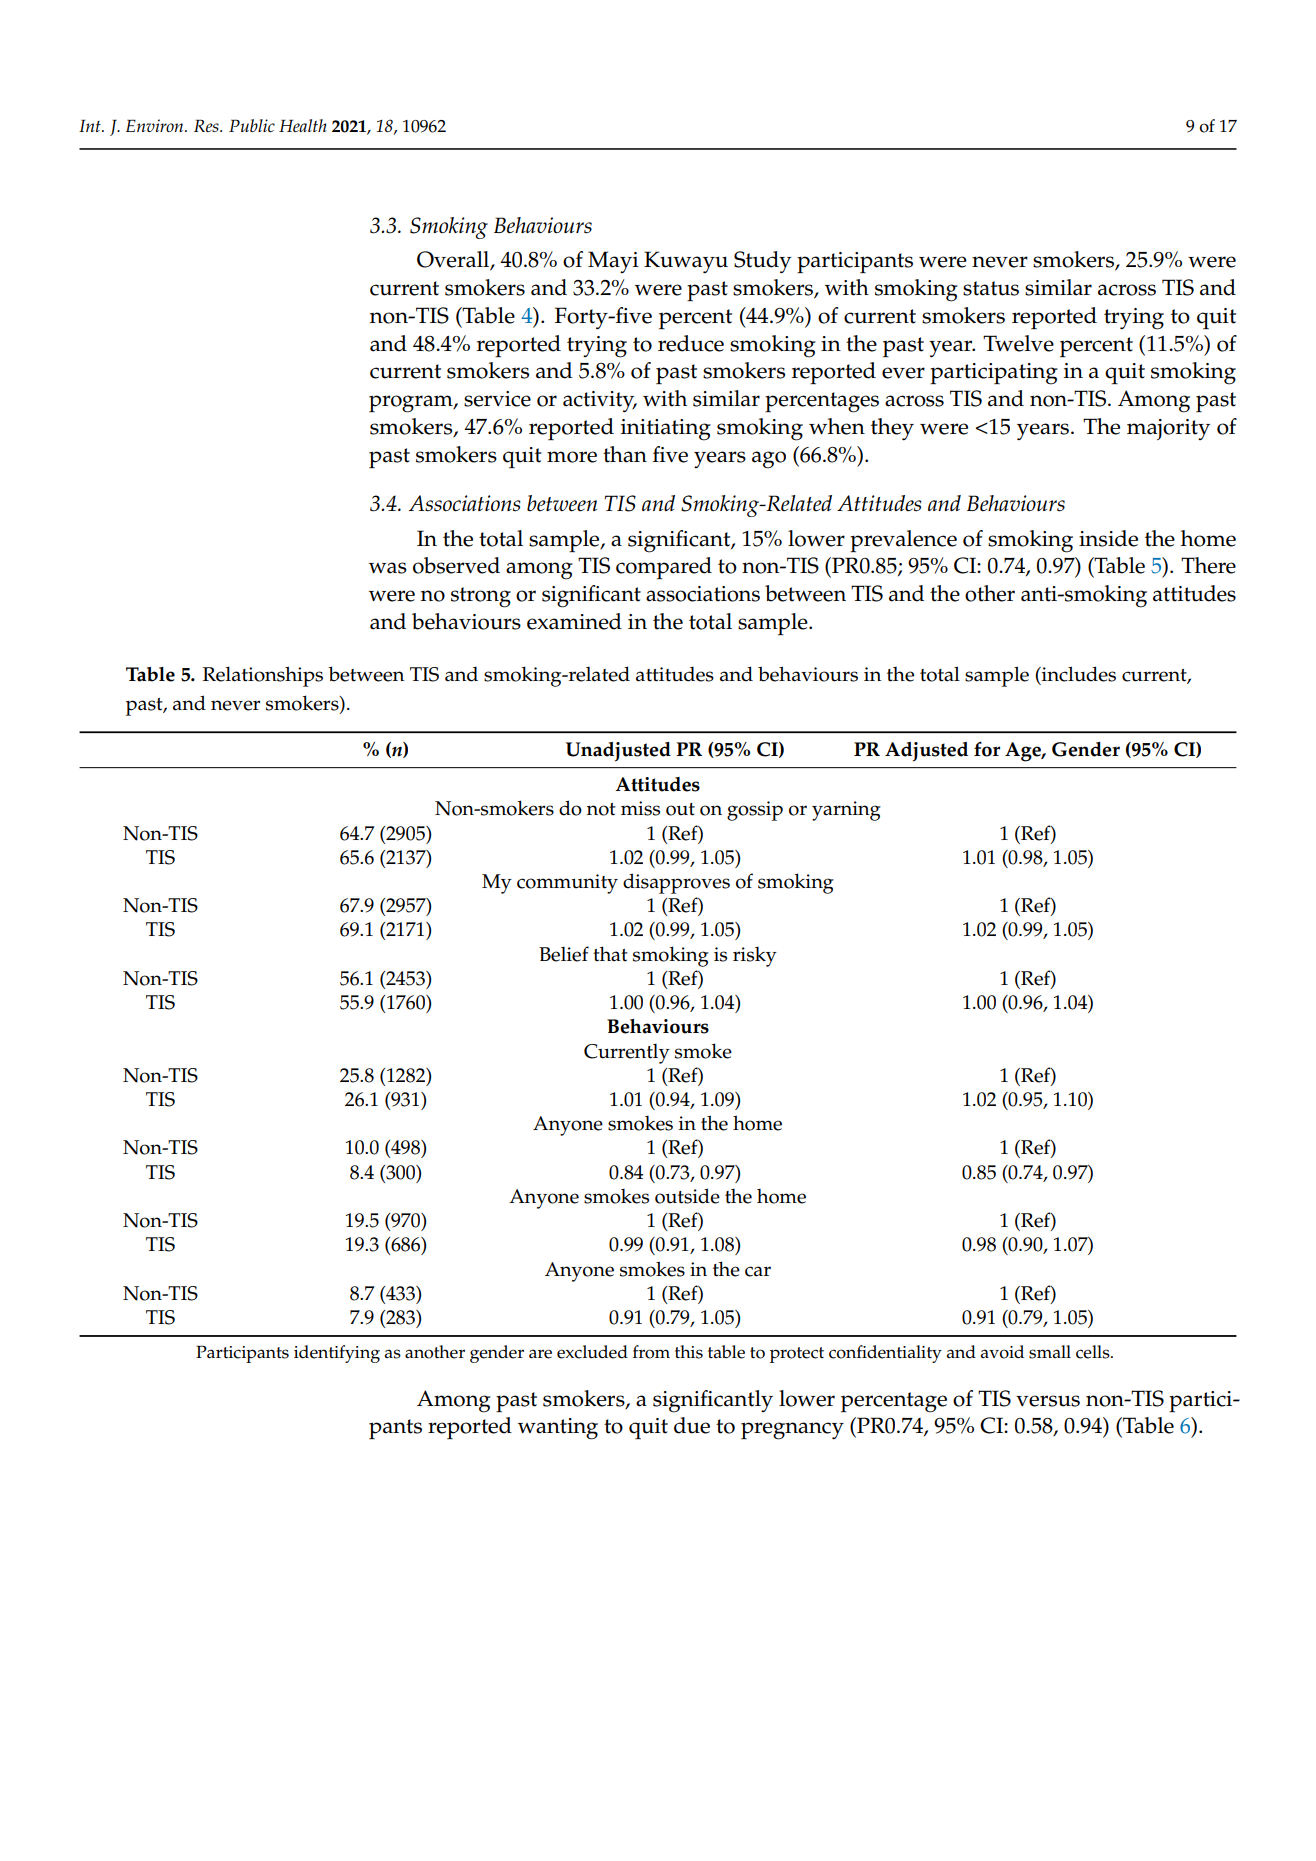  I want to click on compared, so click(664, 568).
